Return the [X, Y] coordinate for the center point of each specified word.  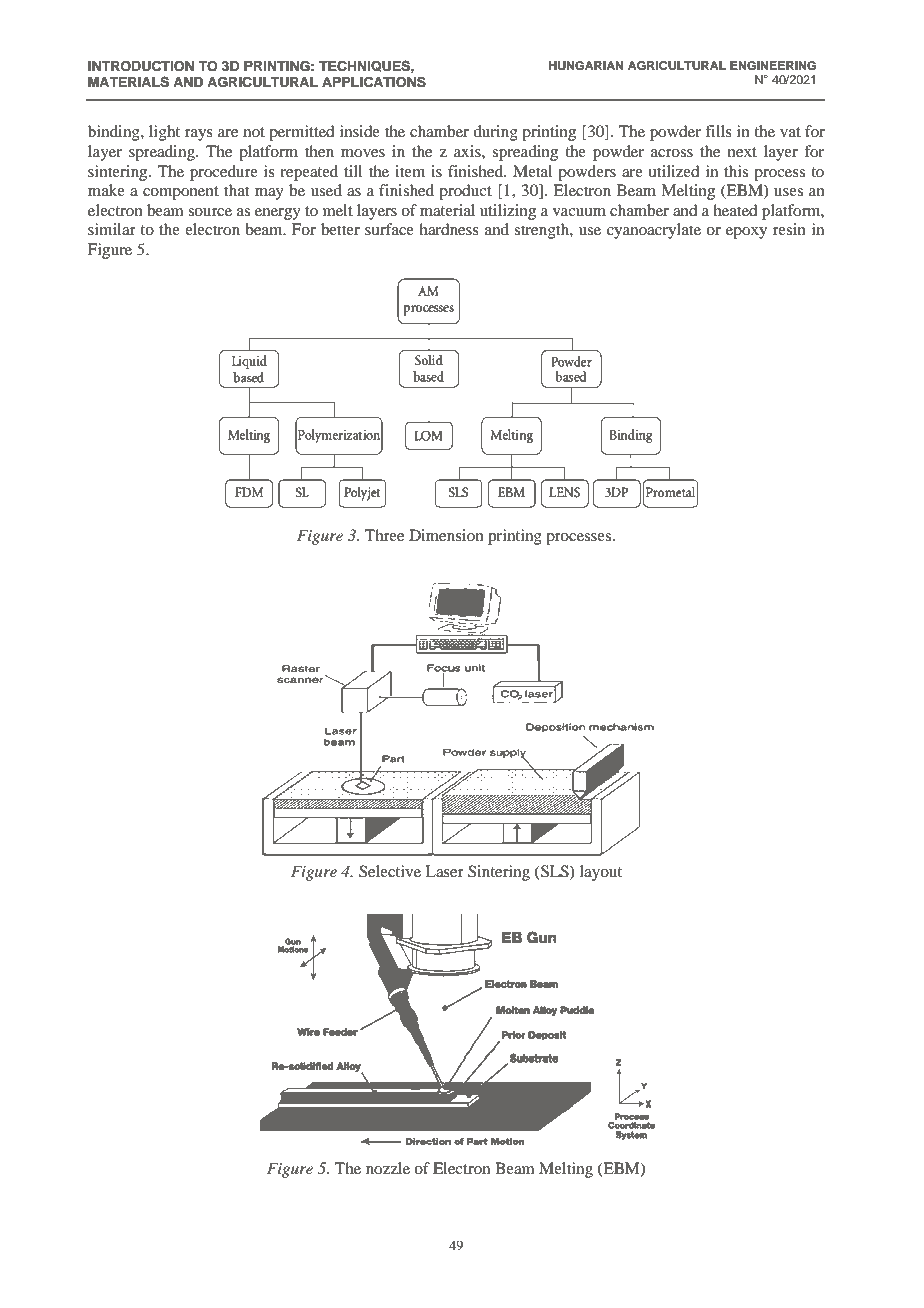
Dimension [446, 535]
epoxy [746, 233]
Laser [444, 871]
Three [384, 535]
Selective [390, 871]
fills [718, 131]
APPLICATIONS [374, 82]
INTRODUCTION [141, 66]
